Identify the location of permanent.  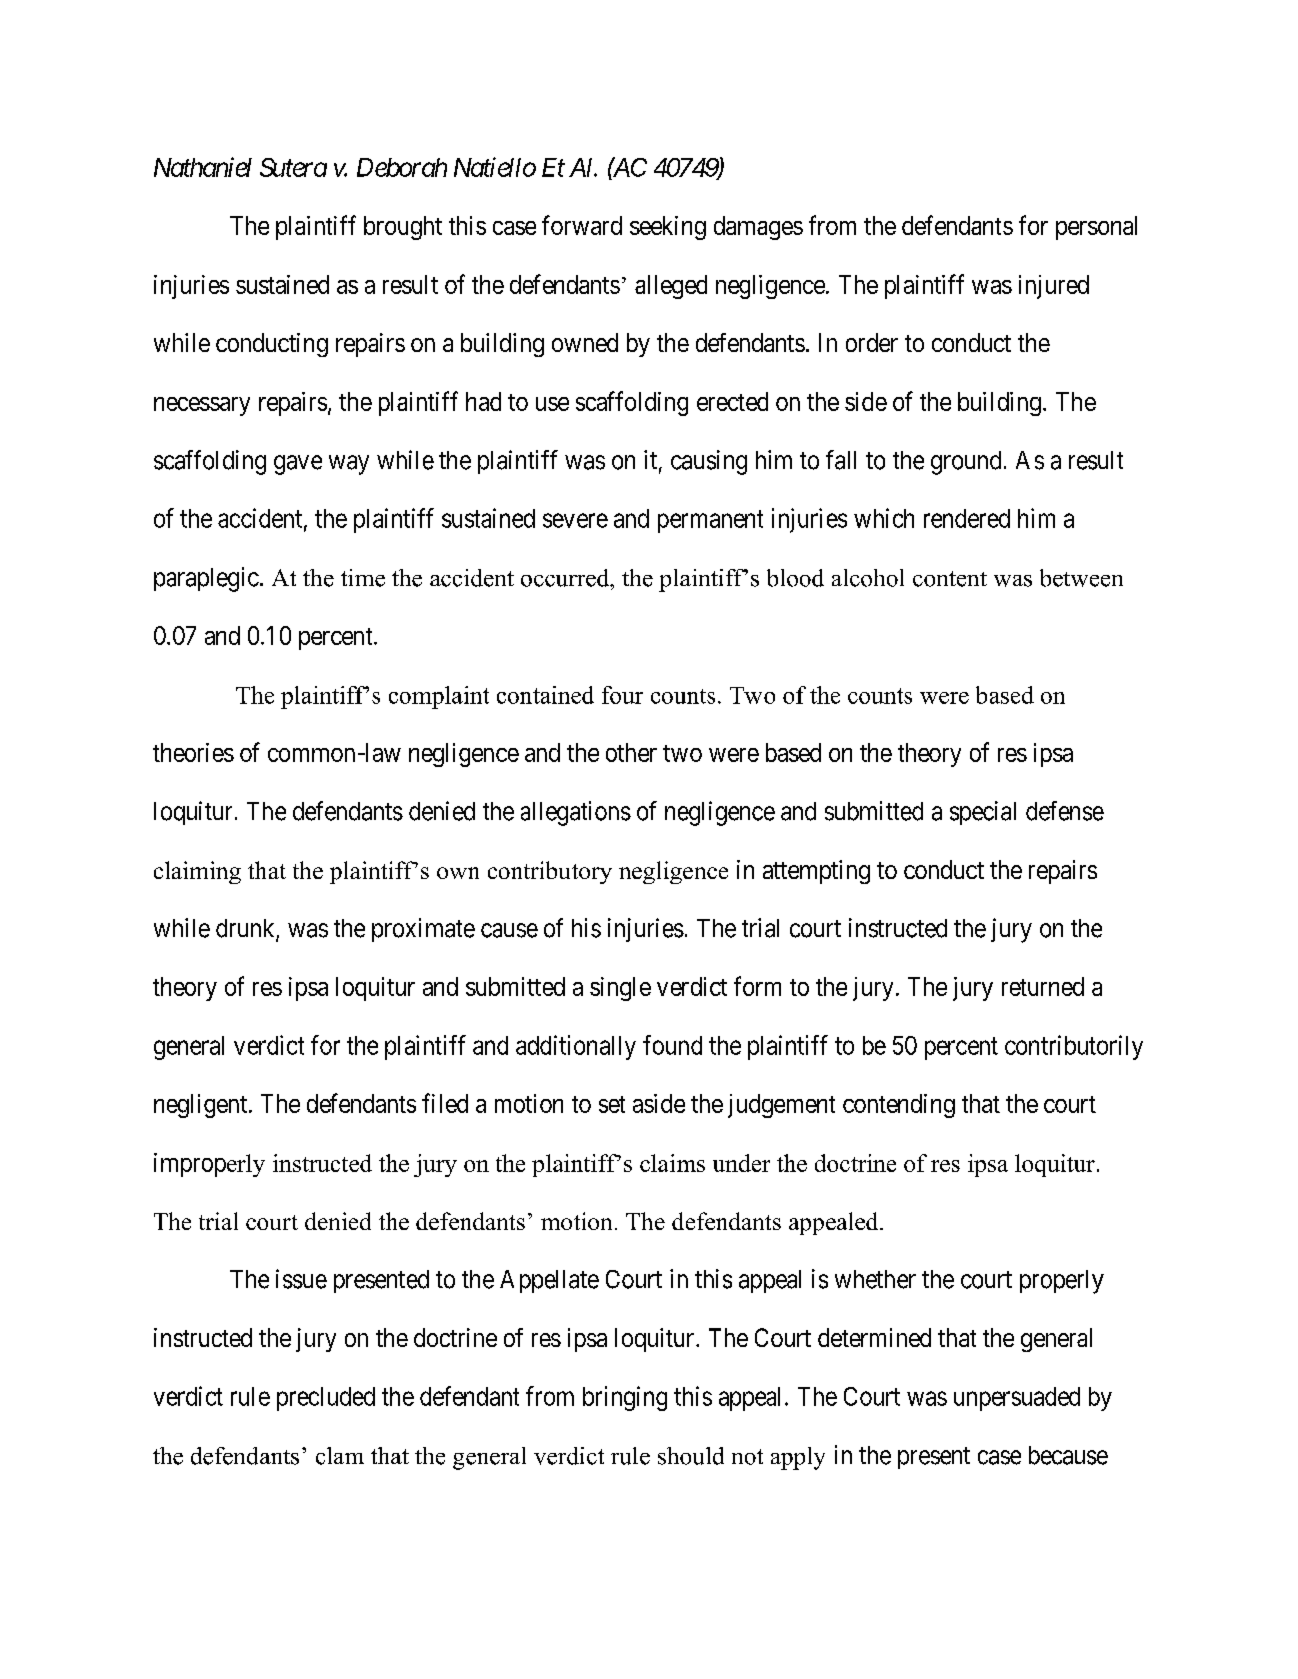
(710, 521).
